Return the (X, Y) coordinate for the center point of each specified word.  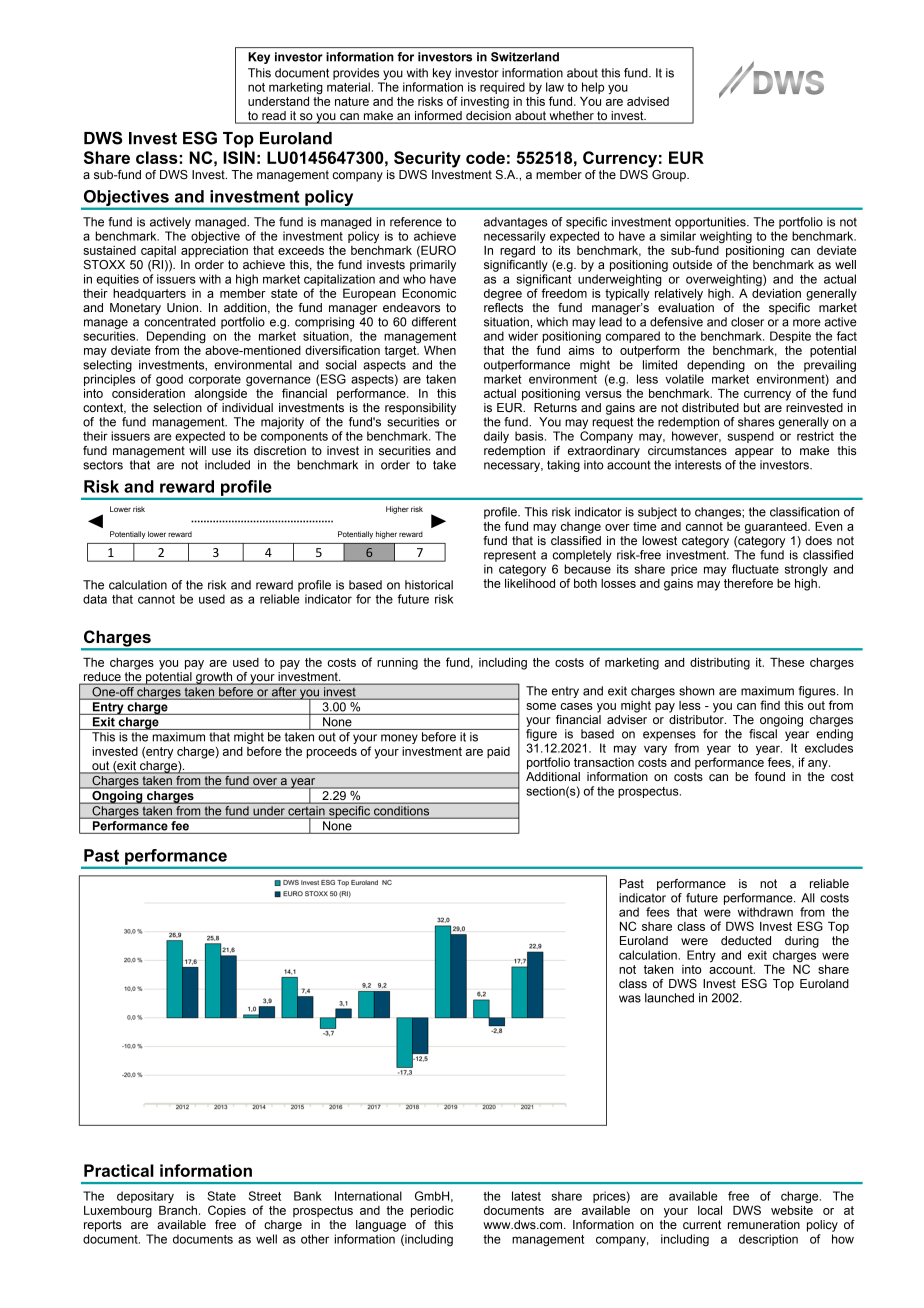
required (502, 88)
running (397, 664)
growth (214, 678)
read (274, 117)
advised (648, 101)
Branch (178, 1210)
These (787, 662)
